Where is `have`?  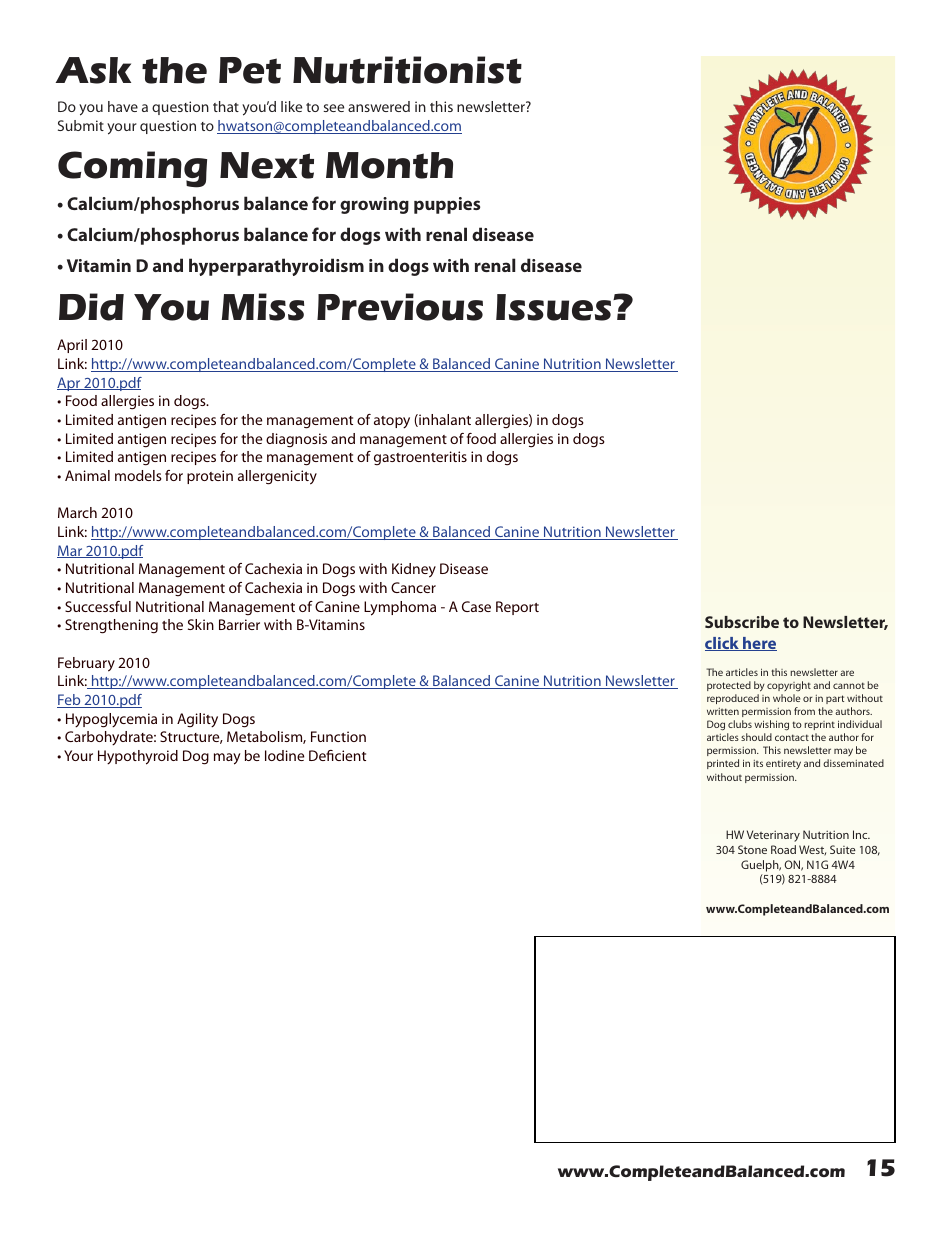
have is located at coordinates (123, 106).
